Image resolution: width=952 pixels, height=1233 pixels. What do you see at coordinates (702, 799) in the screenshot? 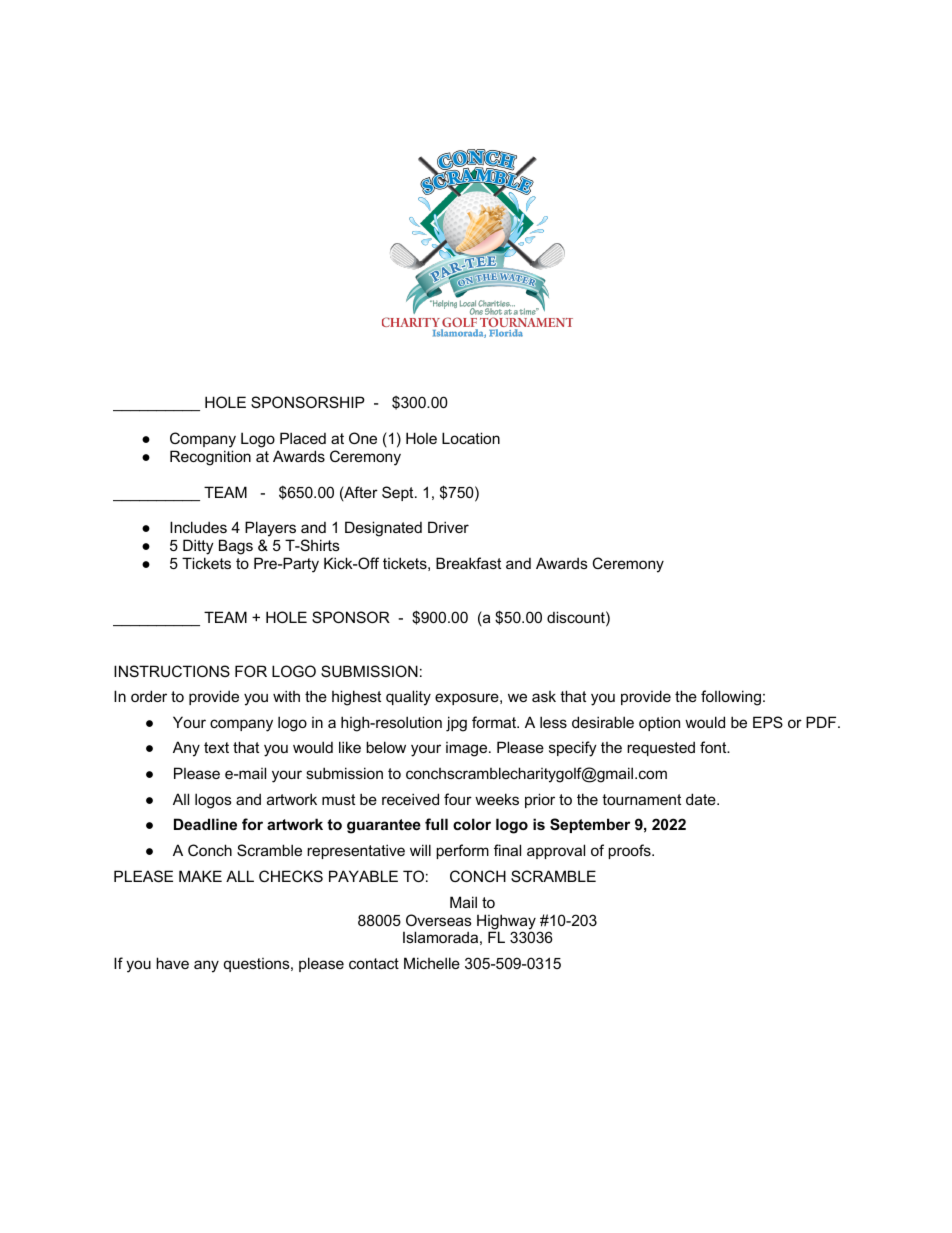
I see `date` at bounding box center [702, 799].
